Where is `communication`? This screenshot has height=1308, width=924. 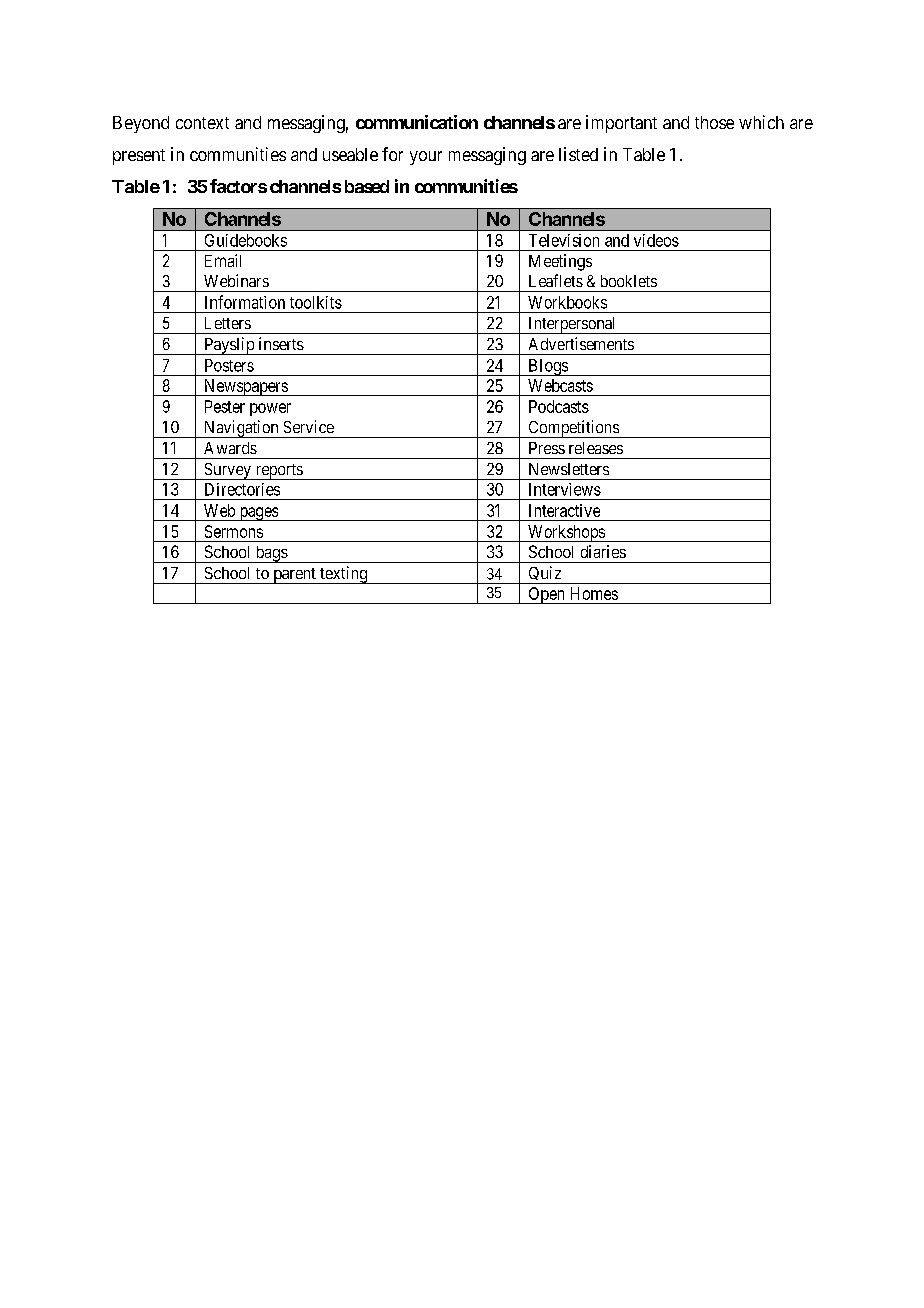
communication is located at coordinates (417, 122).
